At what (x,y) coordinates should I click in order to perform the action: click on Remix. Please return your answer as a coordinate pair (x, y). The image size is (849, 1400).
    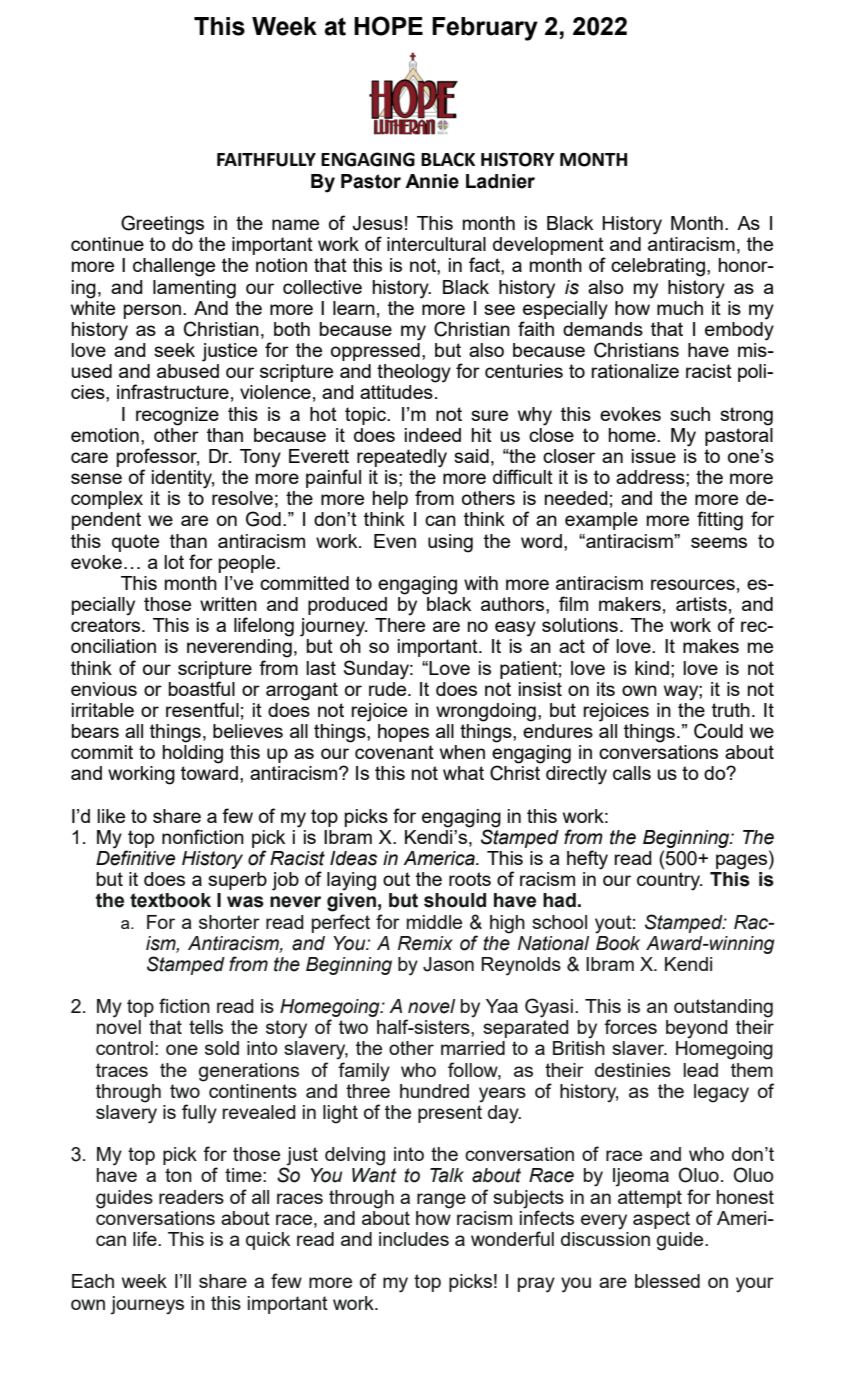
    Looking at the image, I should click on (425, 943).
